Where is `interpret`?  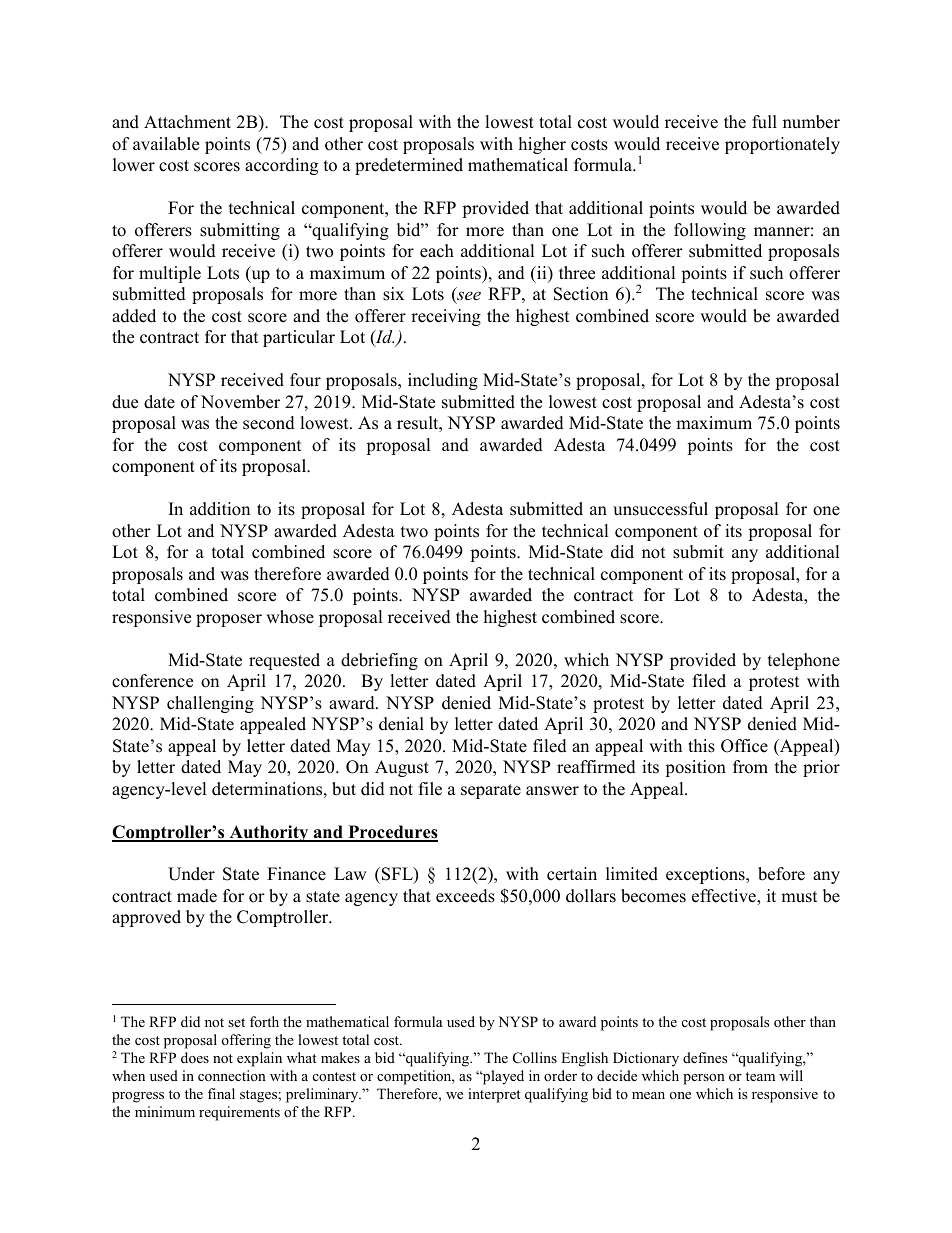 interpret is located at coordinates (494, 1095).
